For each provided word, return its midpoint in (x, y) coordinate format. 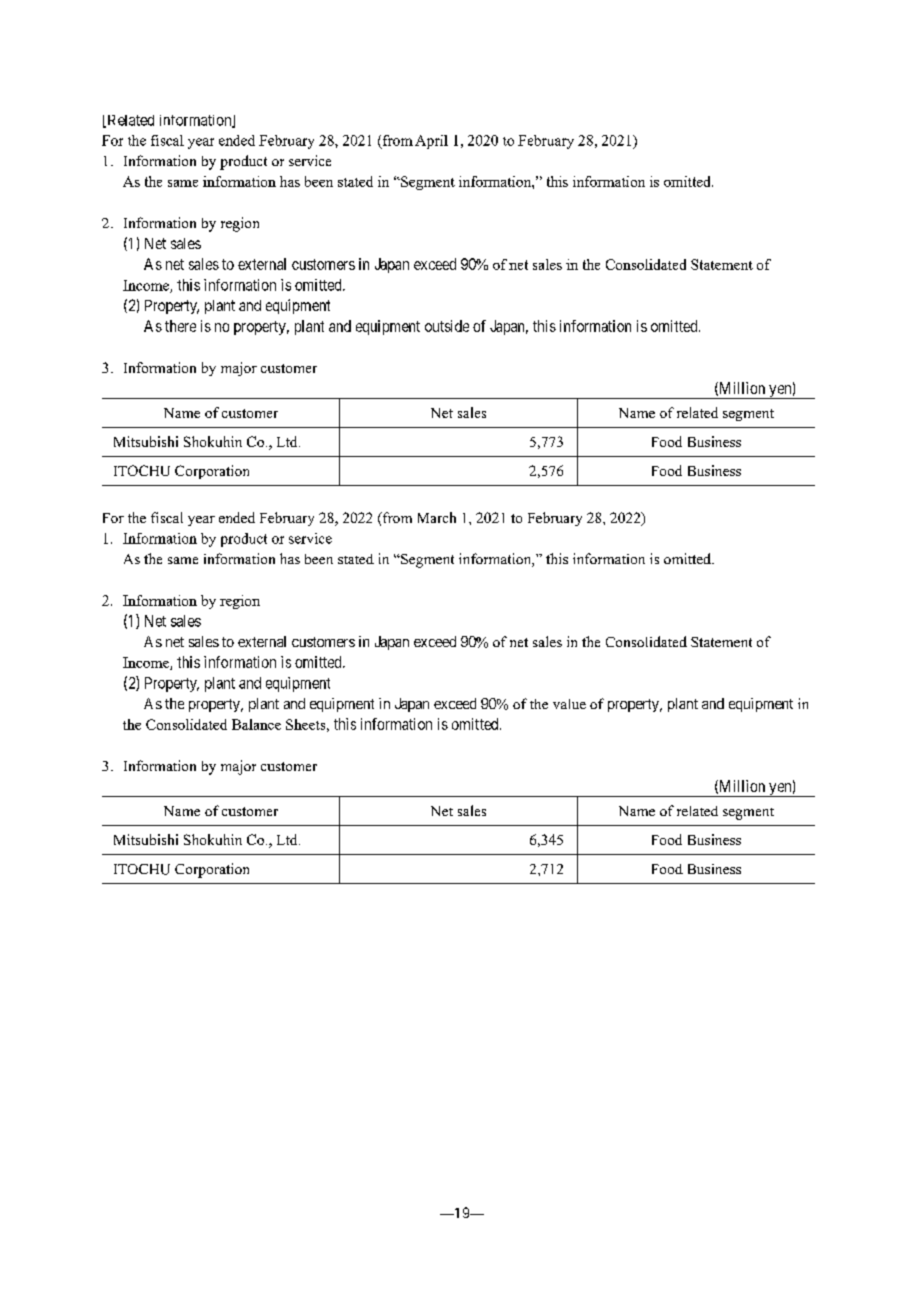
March (437, 517)
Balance (256, 724)
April (431, 142)
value (569, 704)
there (180, 326)
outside (447, 326)
